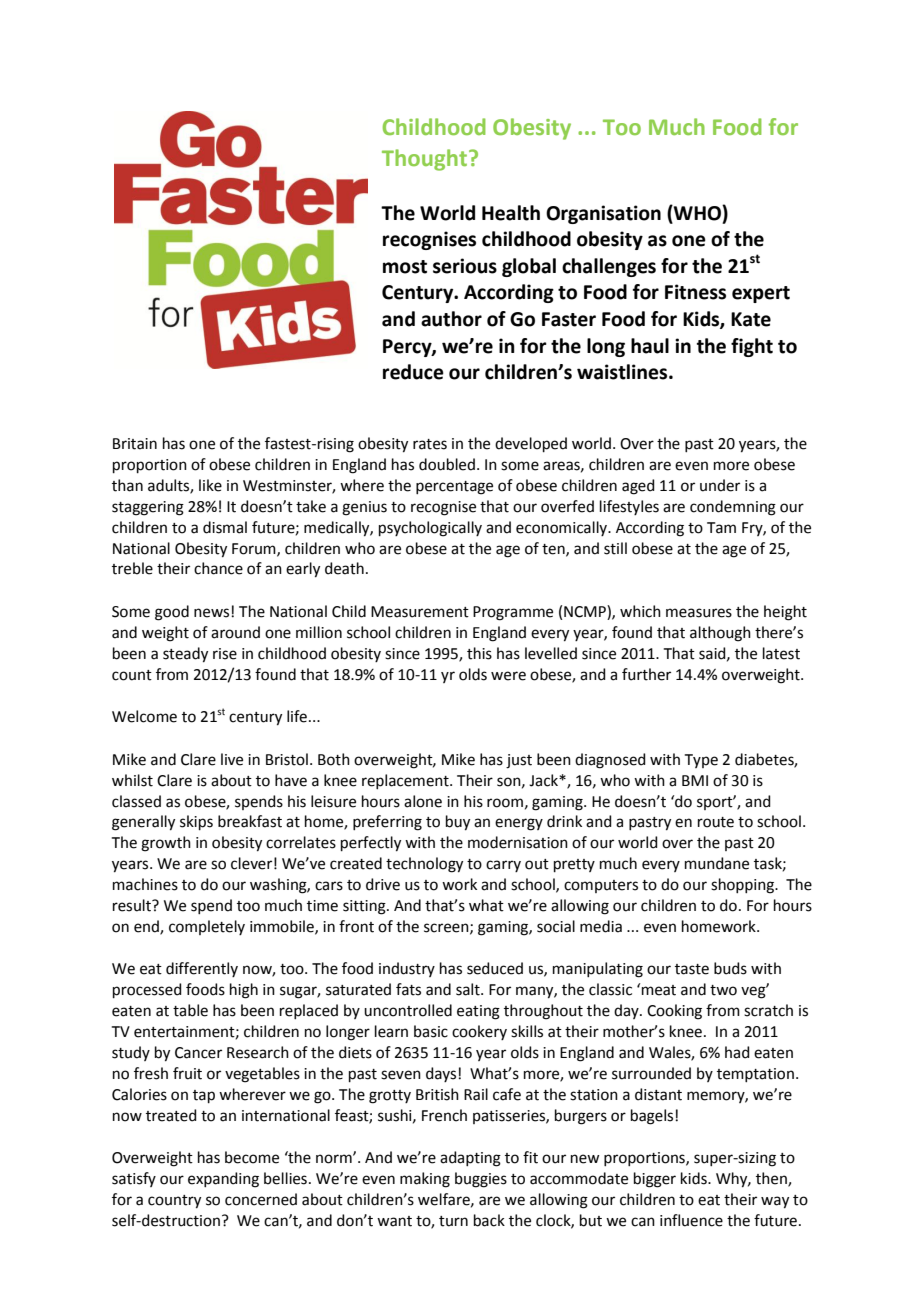 This image has height=1308, width=924. I want to click on most, so click(405, 267).
